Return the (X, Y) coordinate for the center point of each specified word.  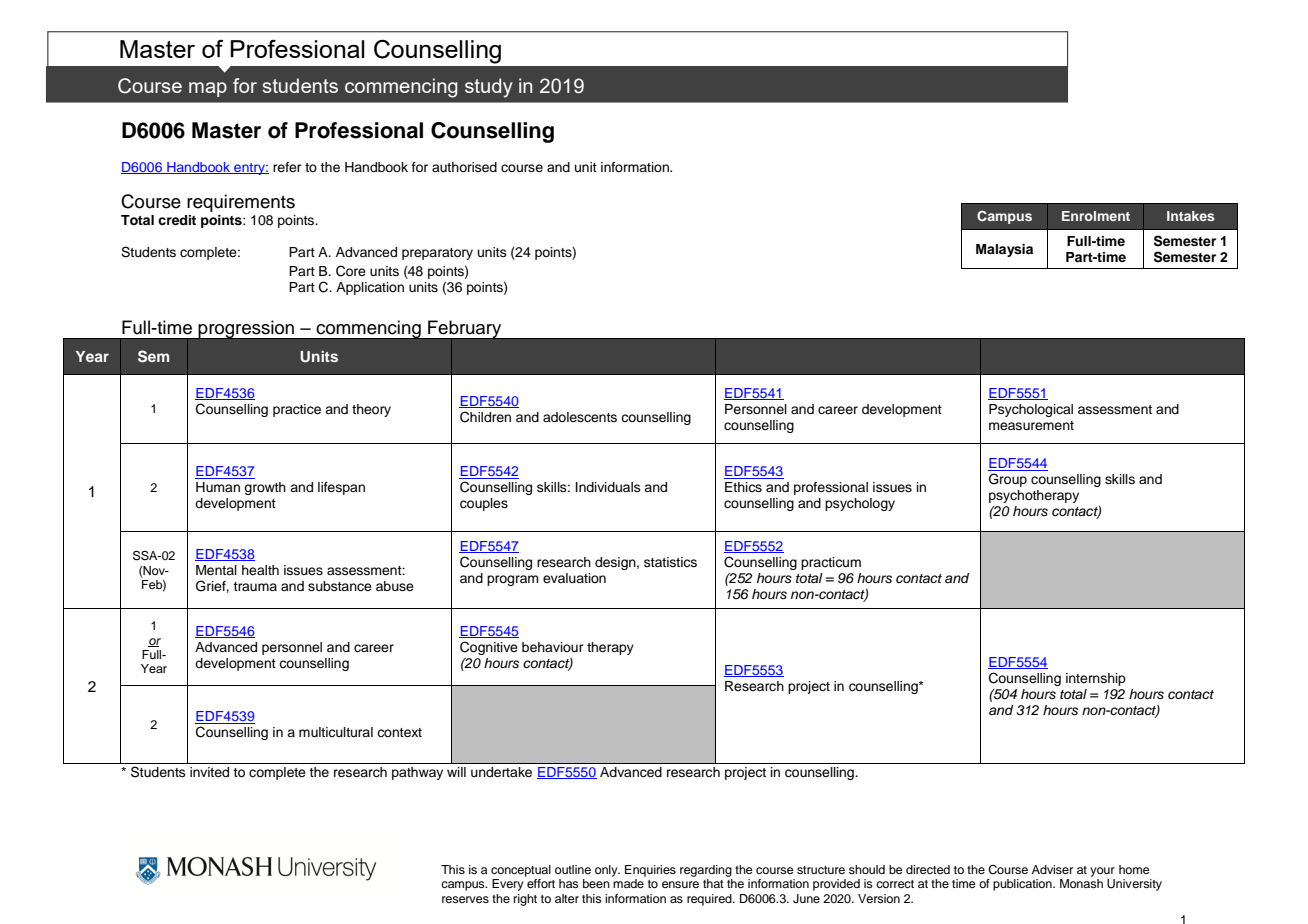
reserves (465, 899)
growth (265, 488)
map (208, 89)
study (489, 88)
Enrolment (1096, 216)
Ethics (743, 487)
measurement (1031, 425)
